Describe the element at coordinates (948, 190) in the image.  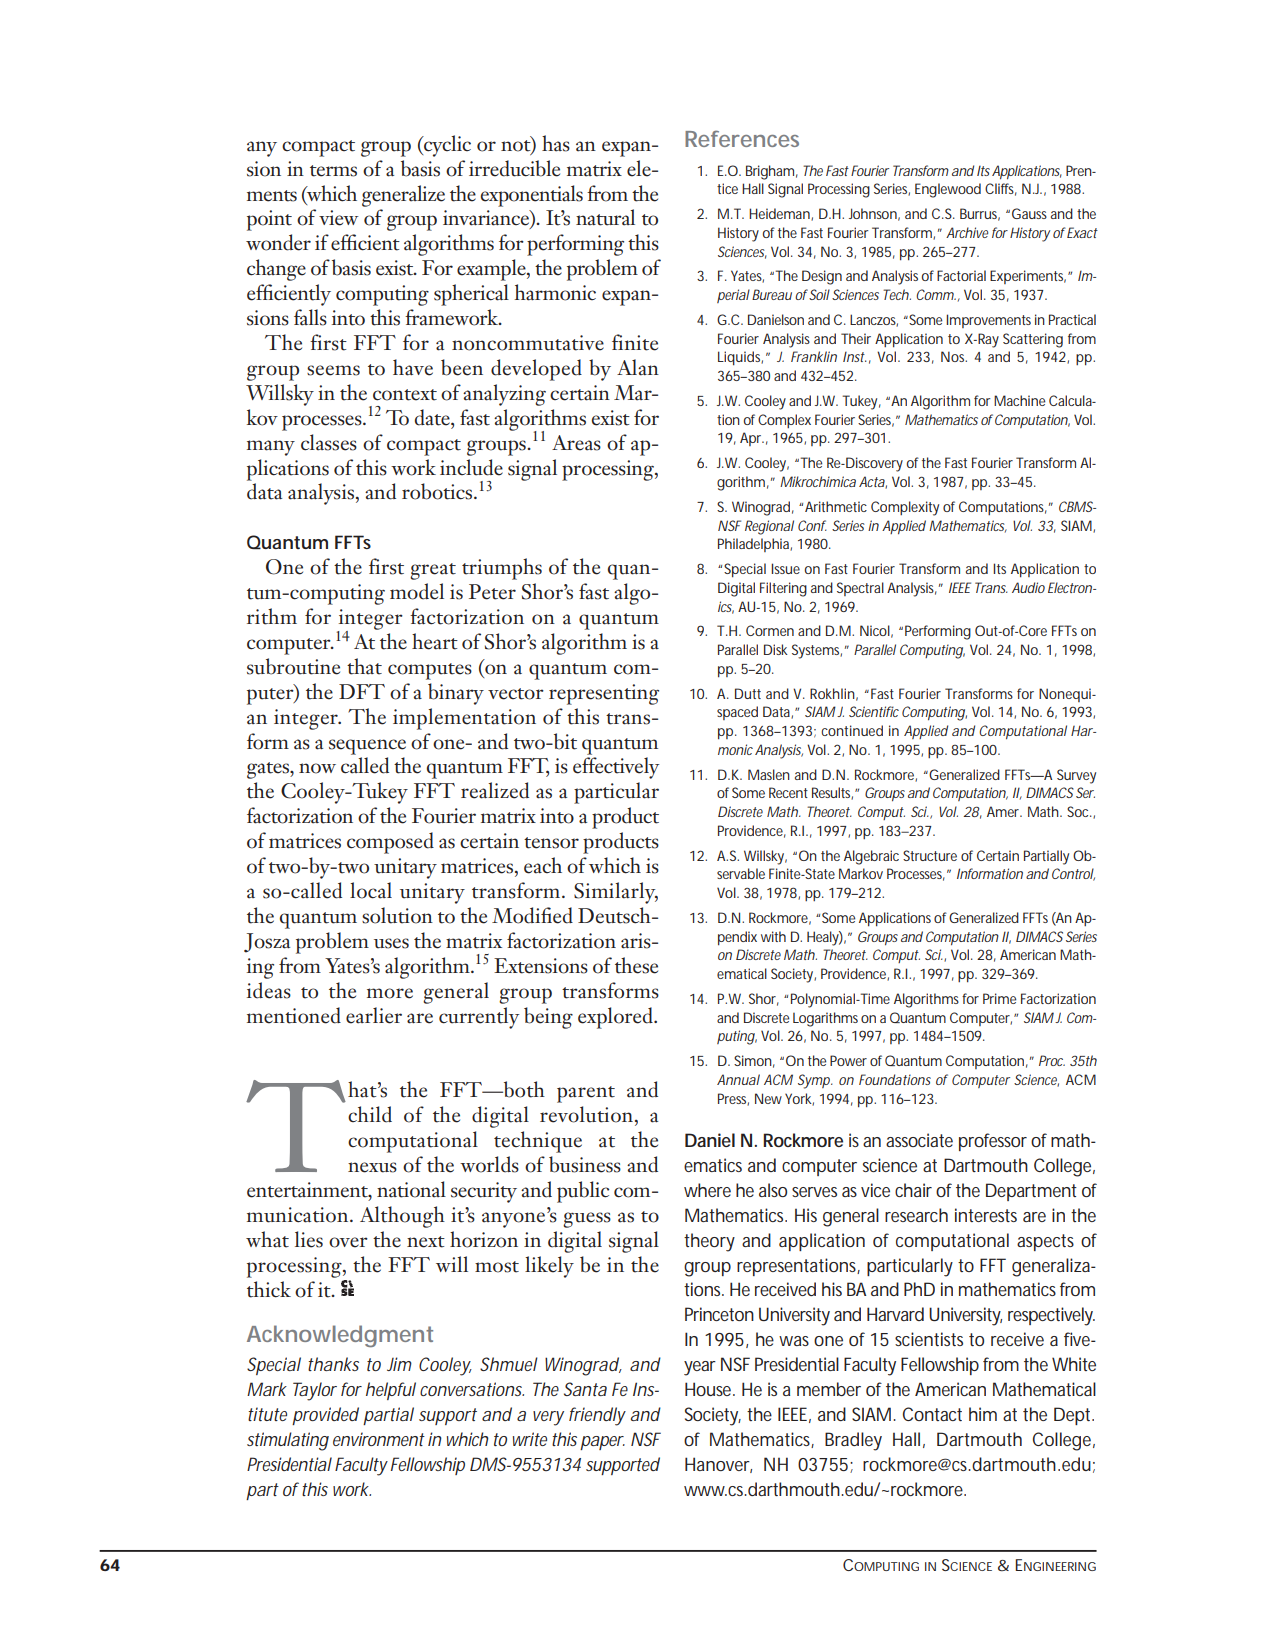
I see `Englewood` at that location.
